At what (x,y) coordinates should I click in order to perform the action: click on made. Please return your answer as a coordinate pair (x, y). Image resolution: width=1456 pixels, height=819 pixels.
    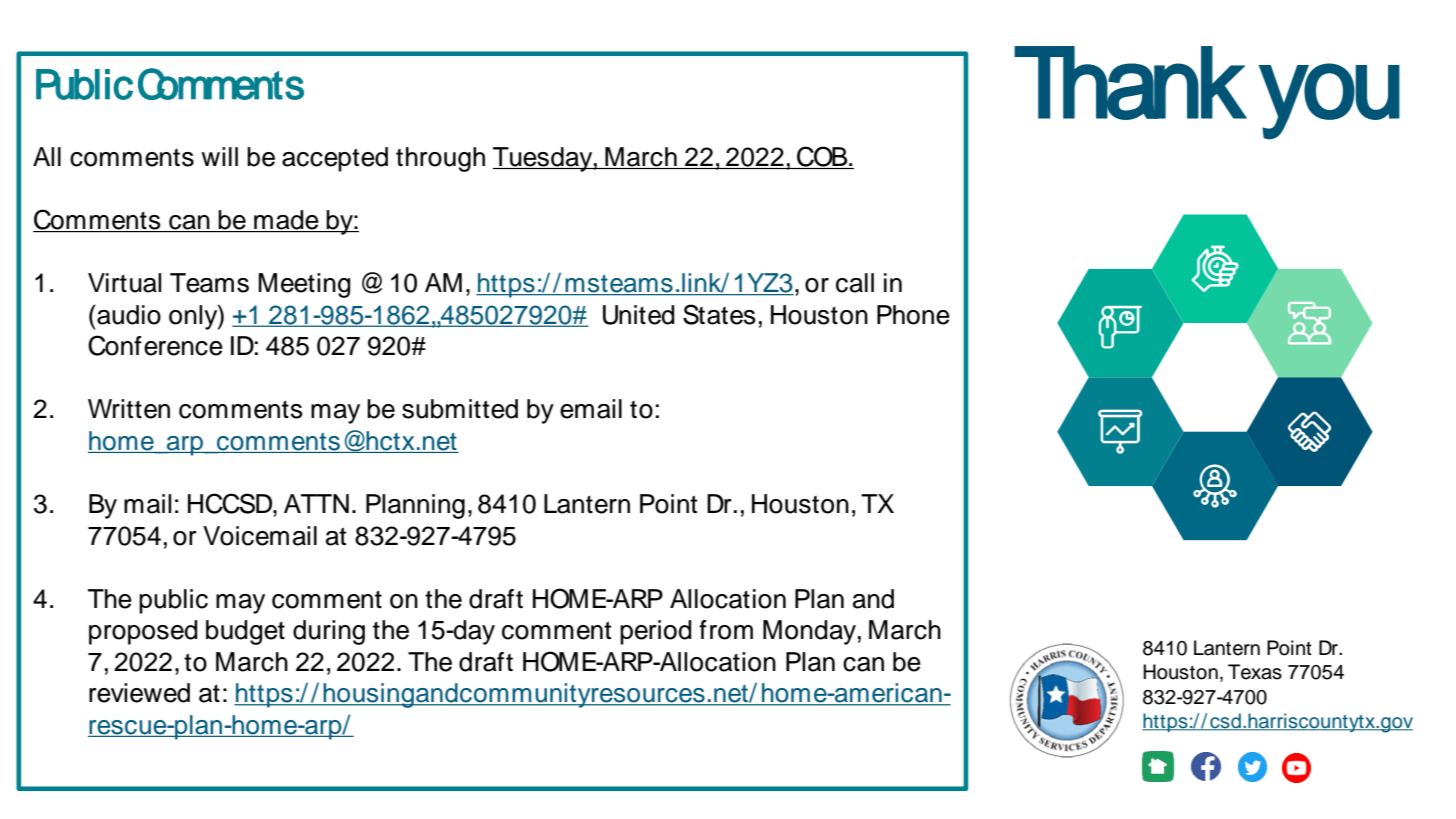
    Looking at the image, I should click on (286, 221).
